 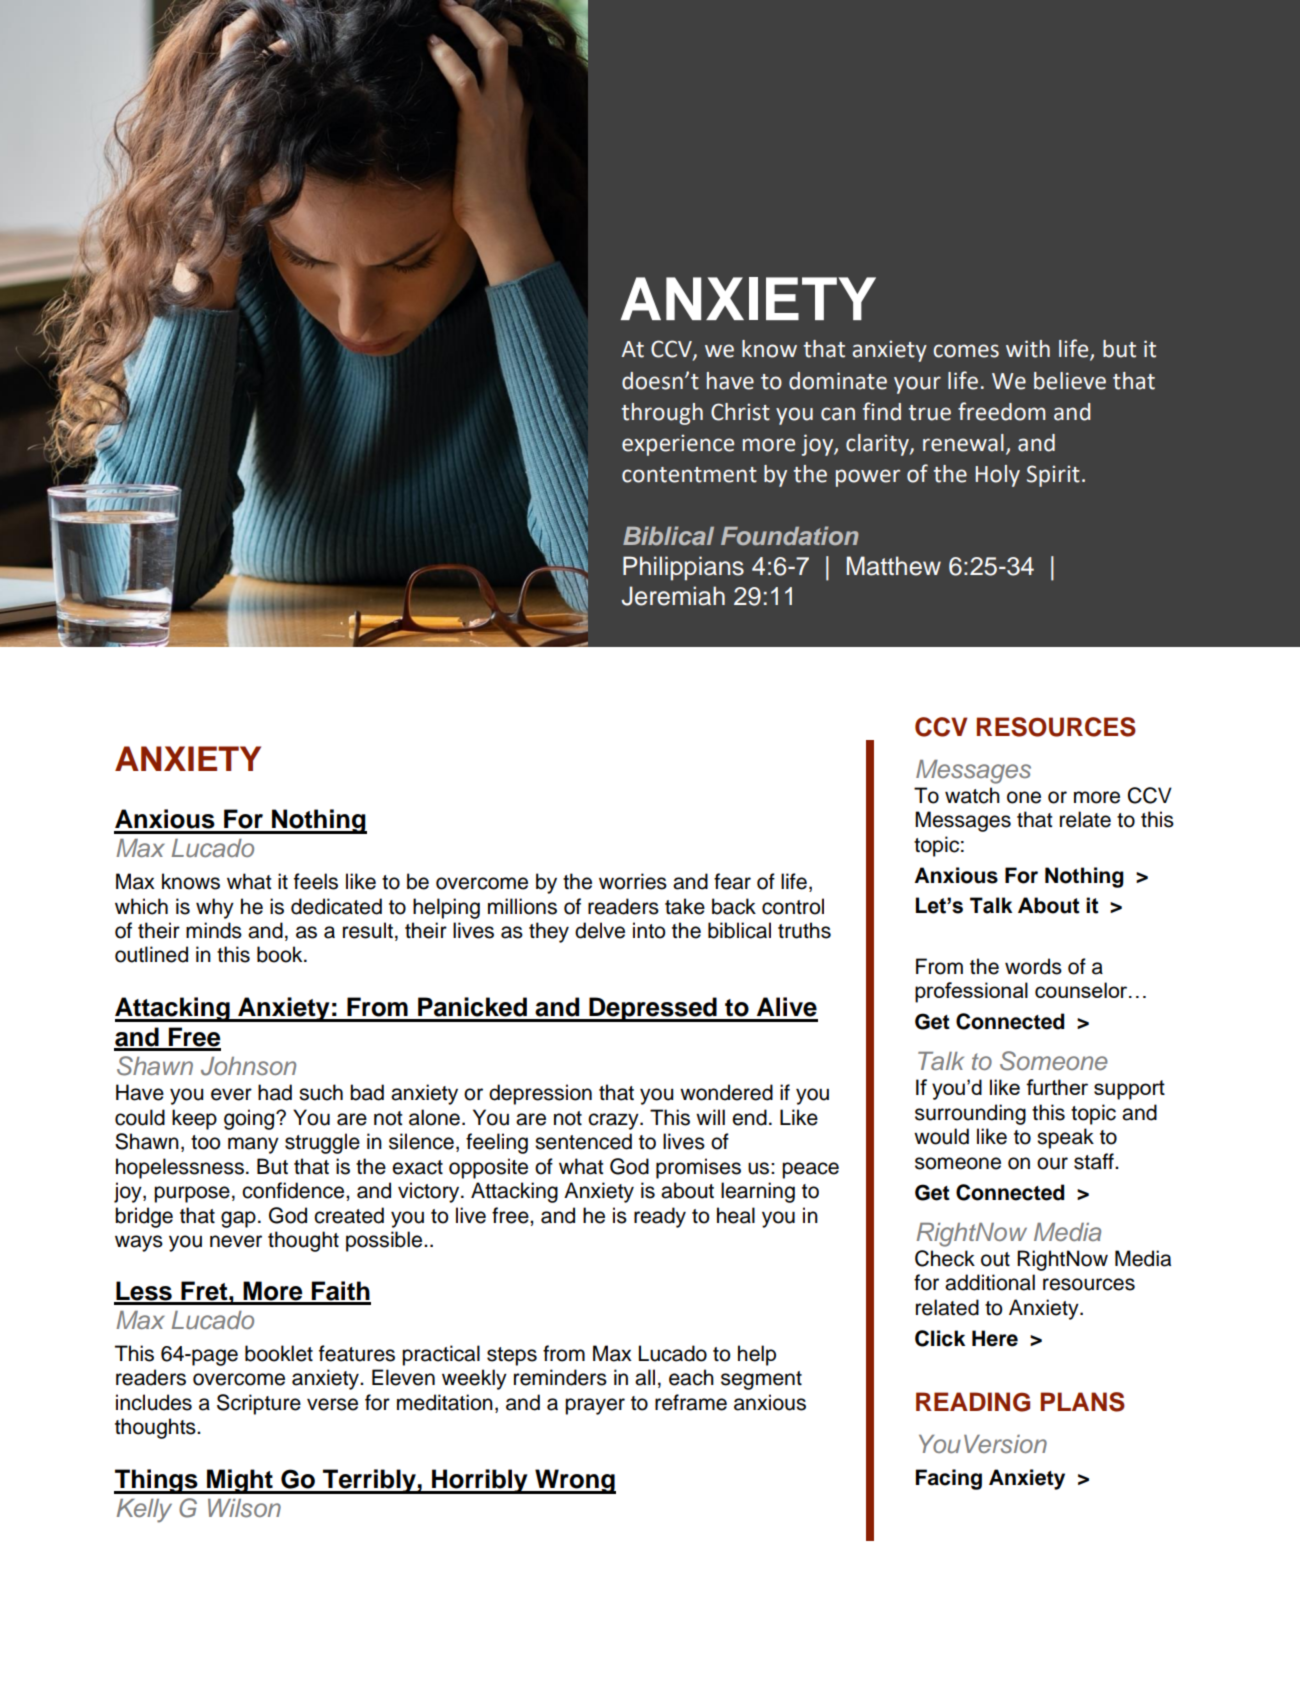 I want to click on ready, so click(x=660, y=1217).
